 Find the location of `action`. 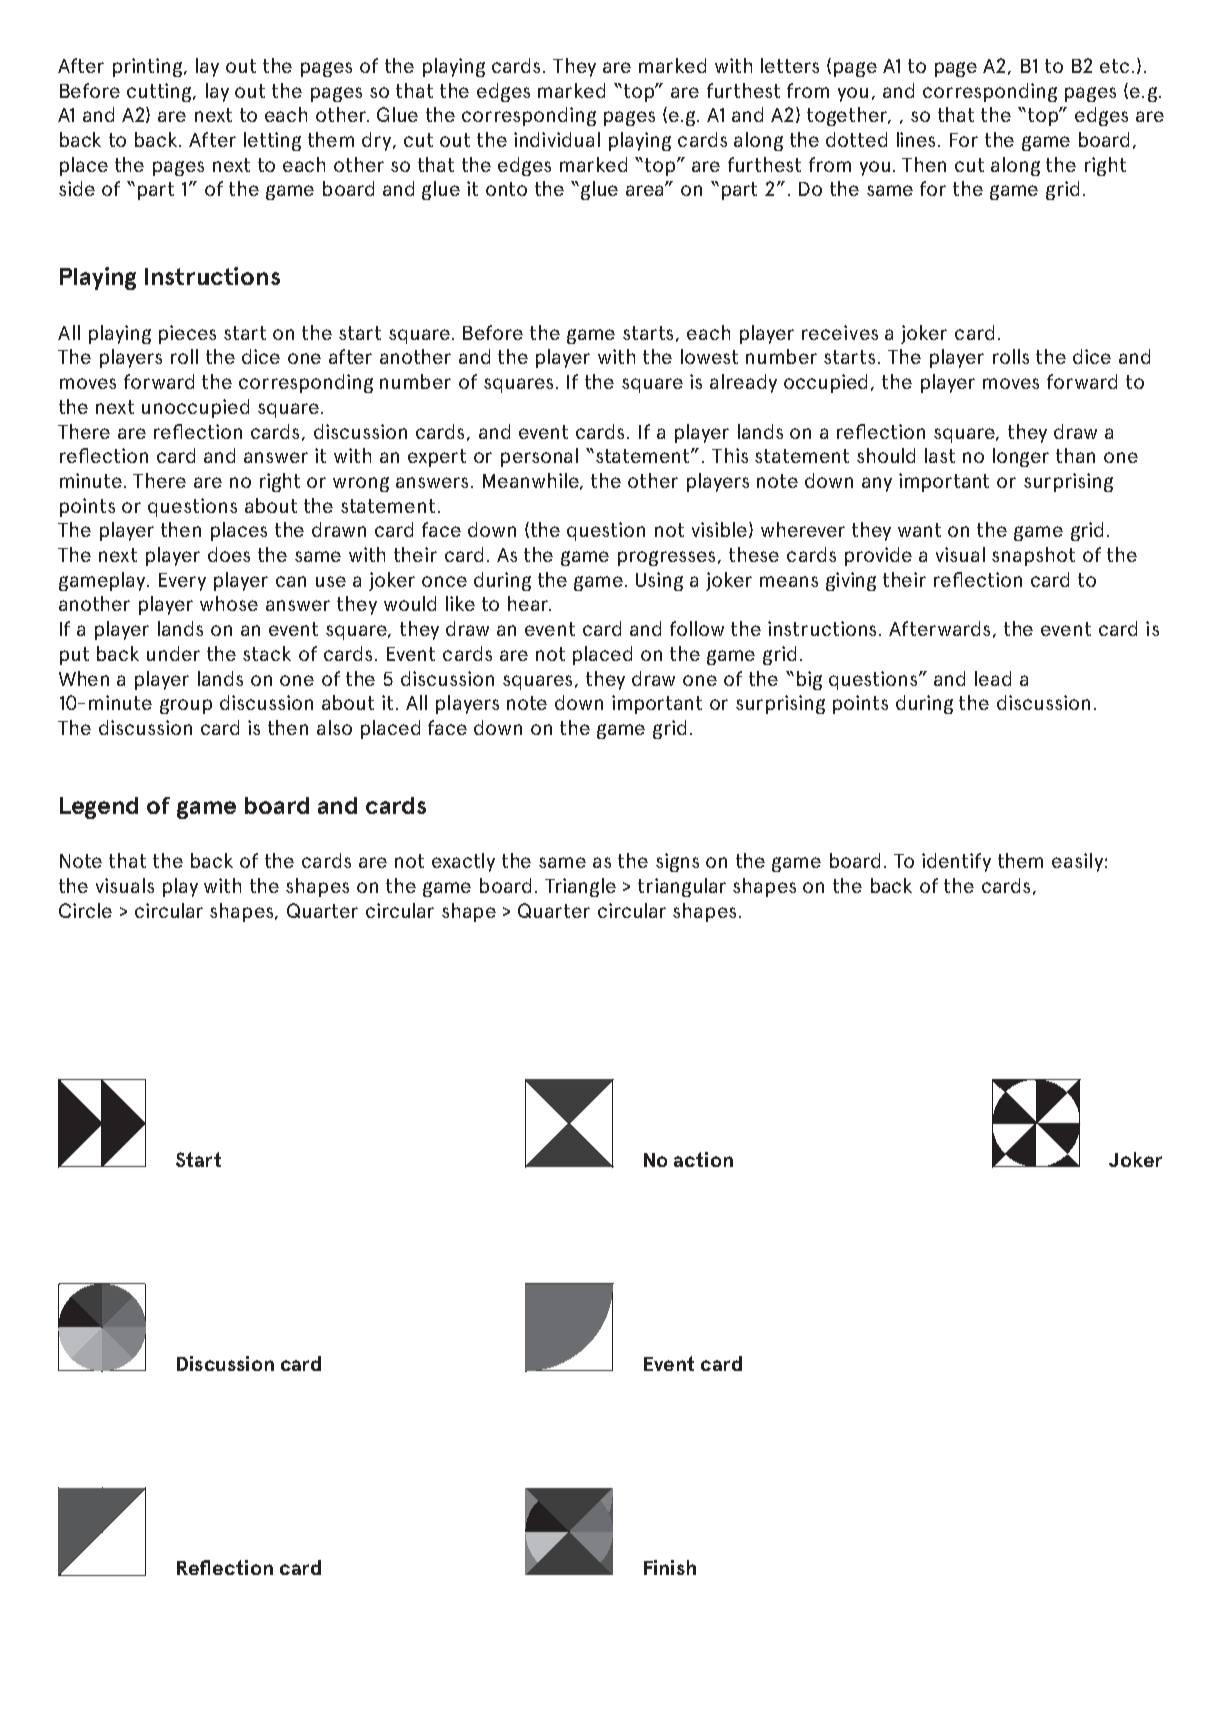

action is located at coordinates (703, 1159).
